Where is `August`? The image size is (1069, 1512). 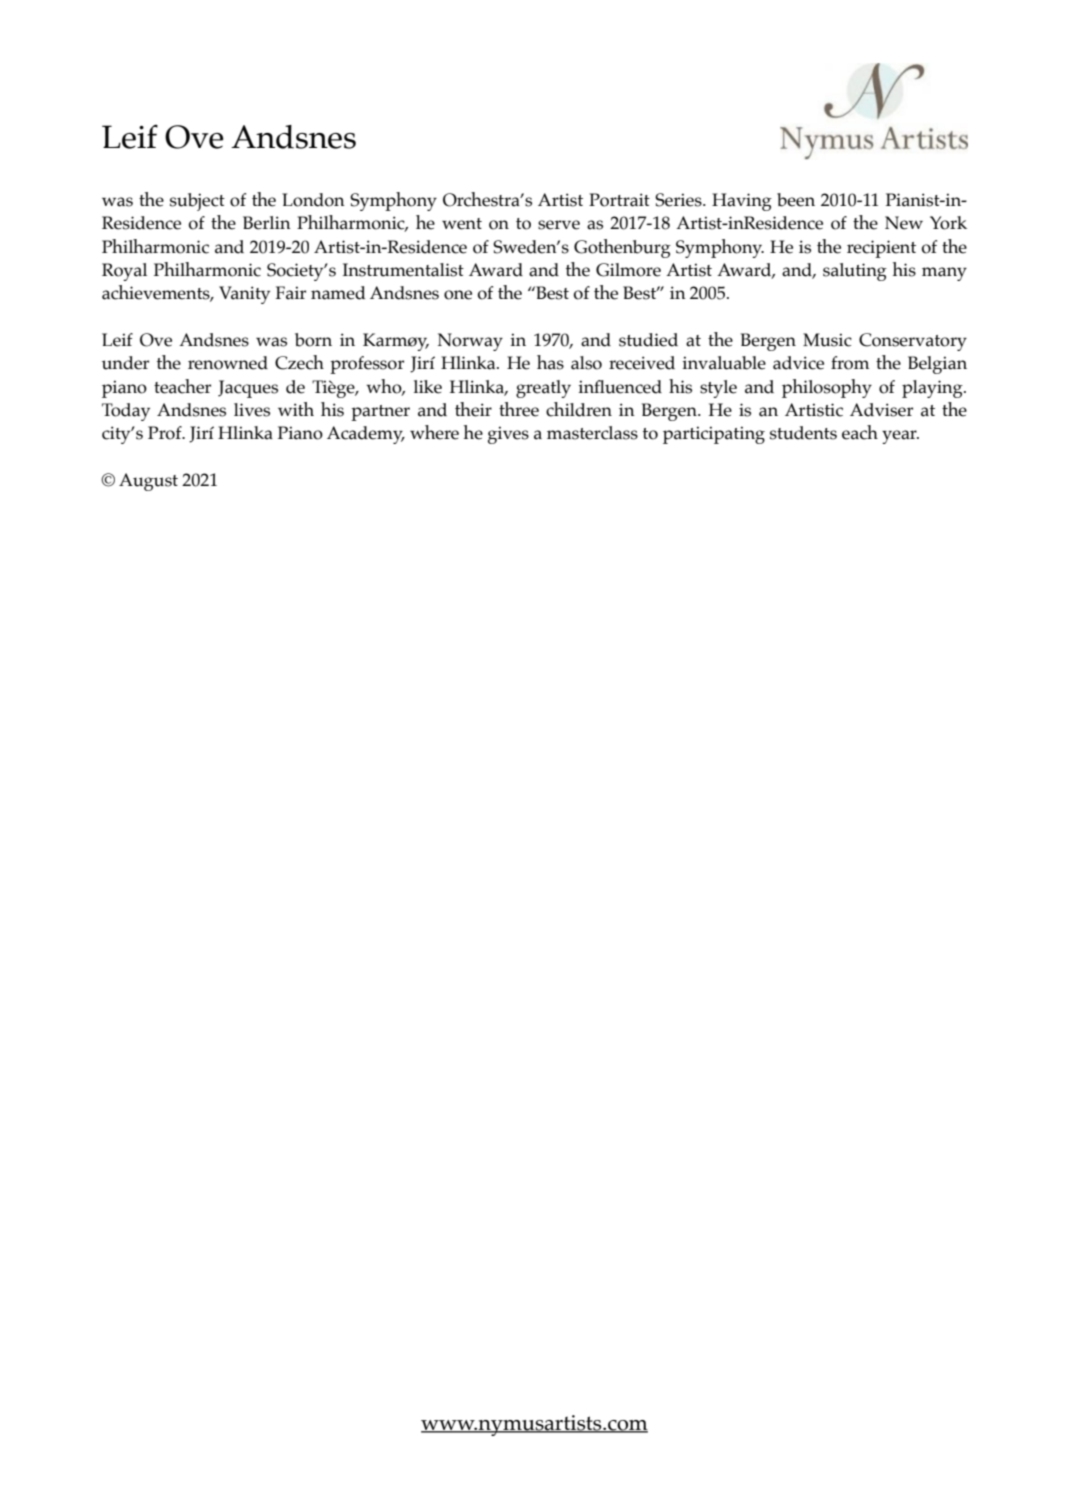 August is located at coordinates (148, 482).
